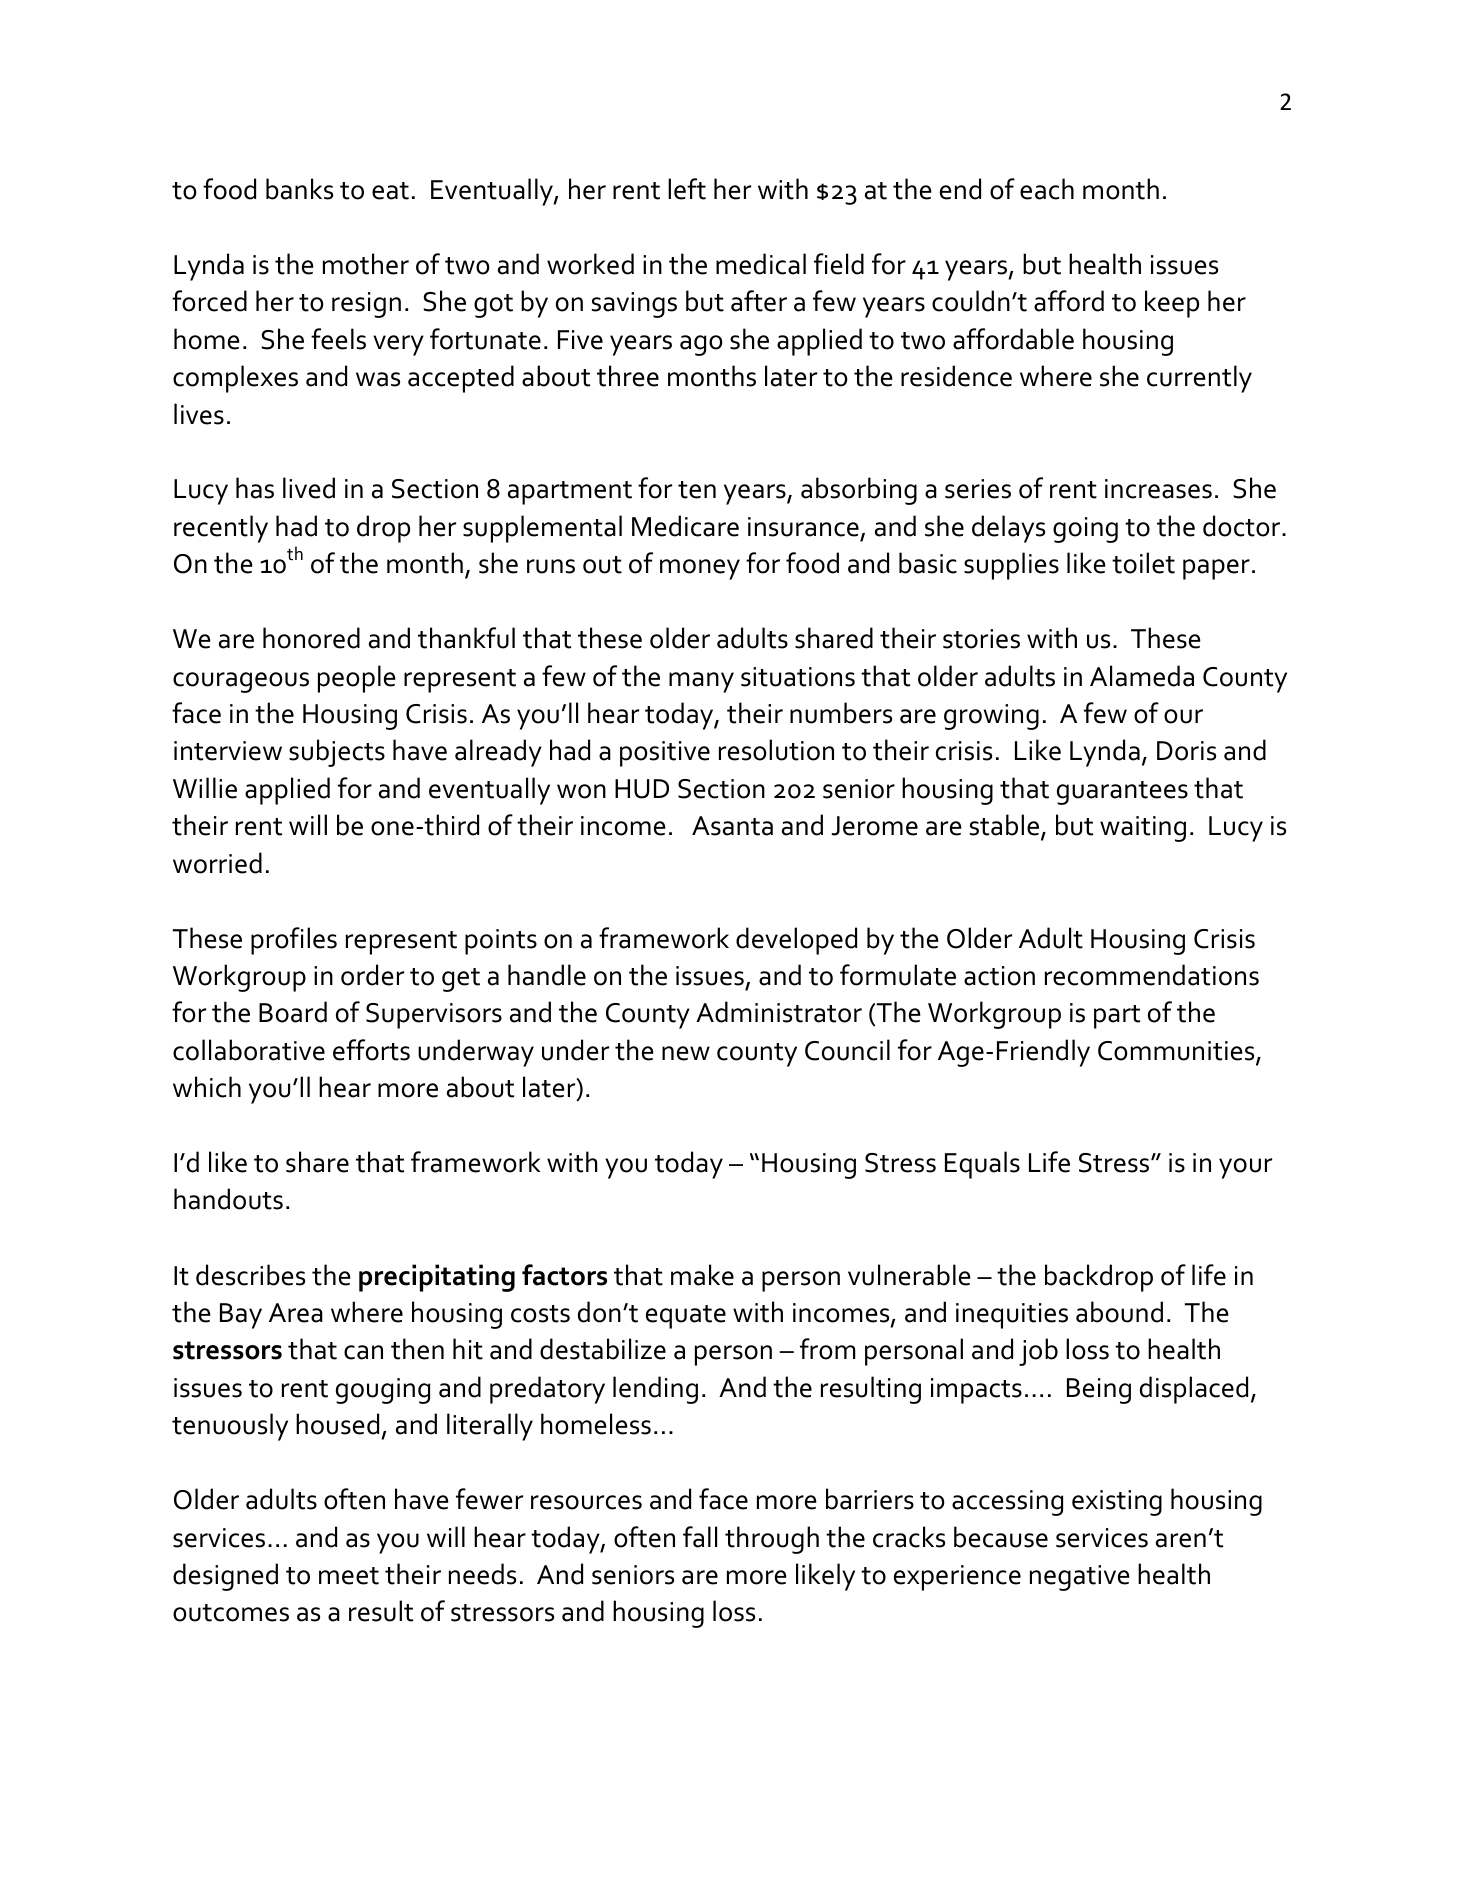 This screenshot has width=1465, height=1896. I want to click on Alameda, so click(1142, 676).
